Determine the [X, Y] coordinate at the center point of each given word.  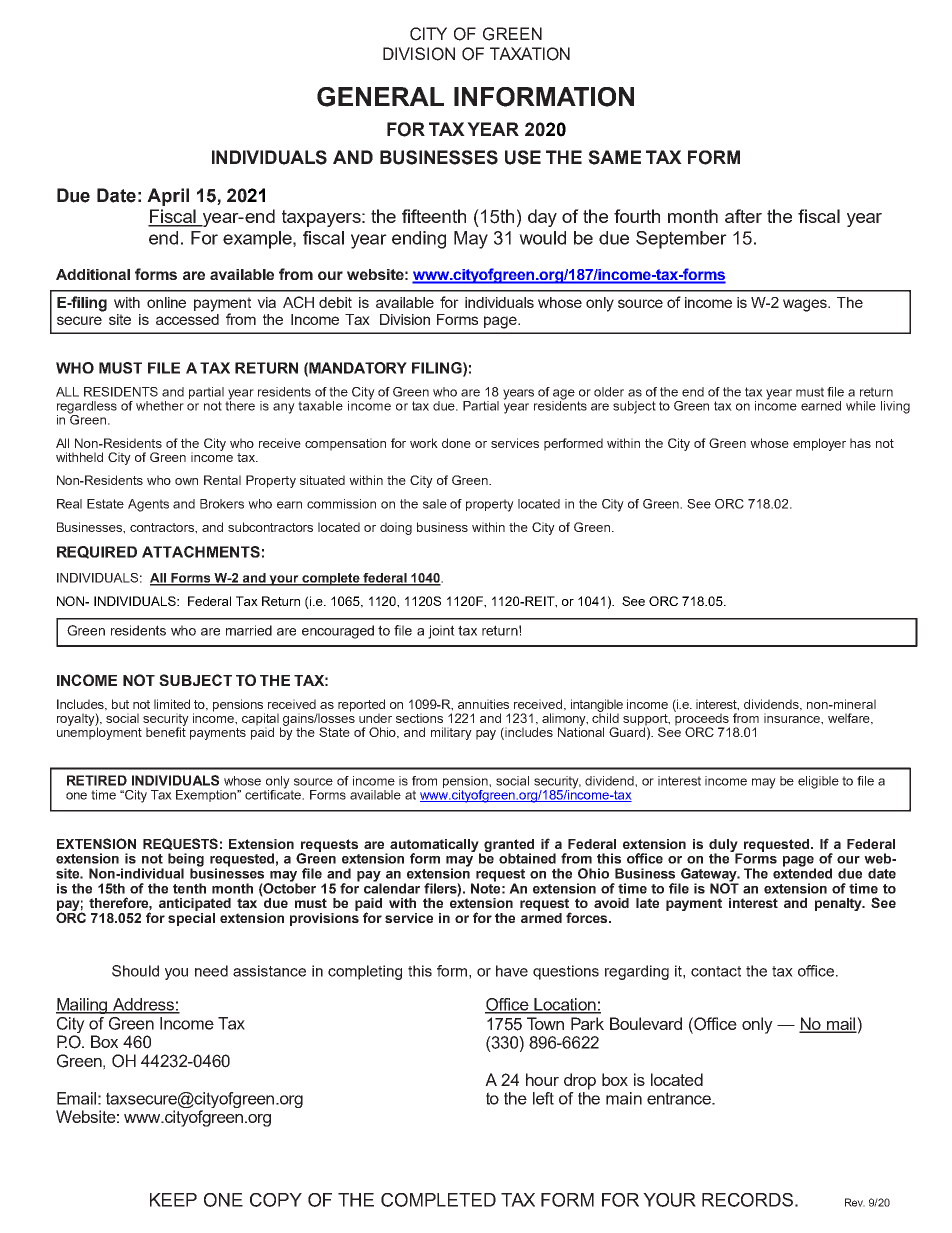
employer [819, 444]
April [168, 197]
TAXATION [530, 54]
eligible [818, 782]
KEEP [173, 1200]
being [186, 861]
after [743, 216]
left [543, 1098]
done [456, 443]
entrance [680, 1098]
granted [509, 846]
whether [160, 406]
